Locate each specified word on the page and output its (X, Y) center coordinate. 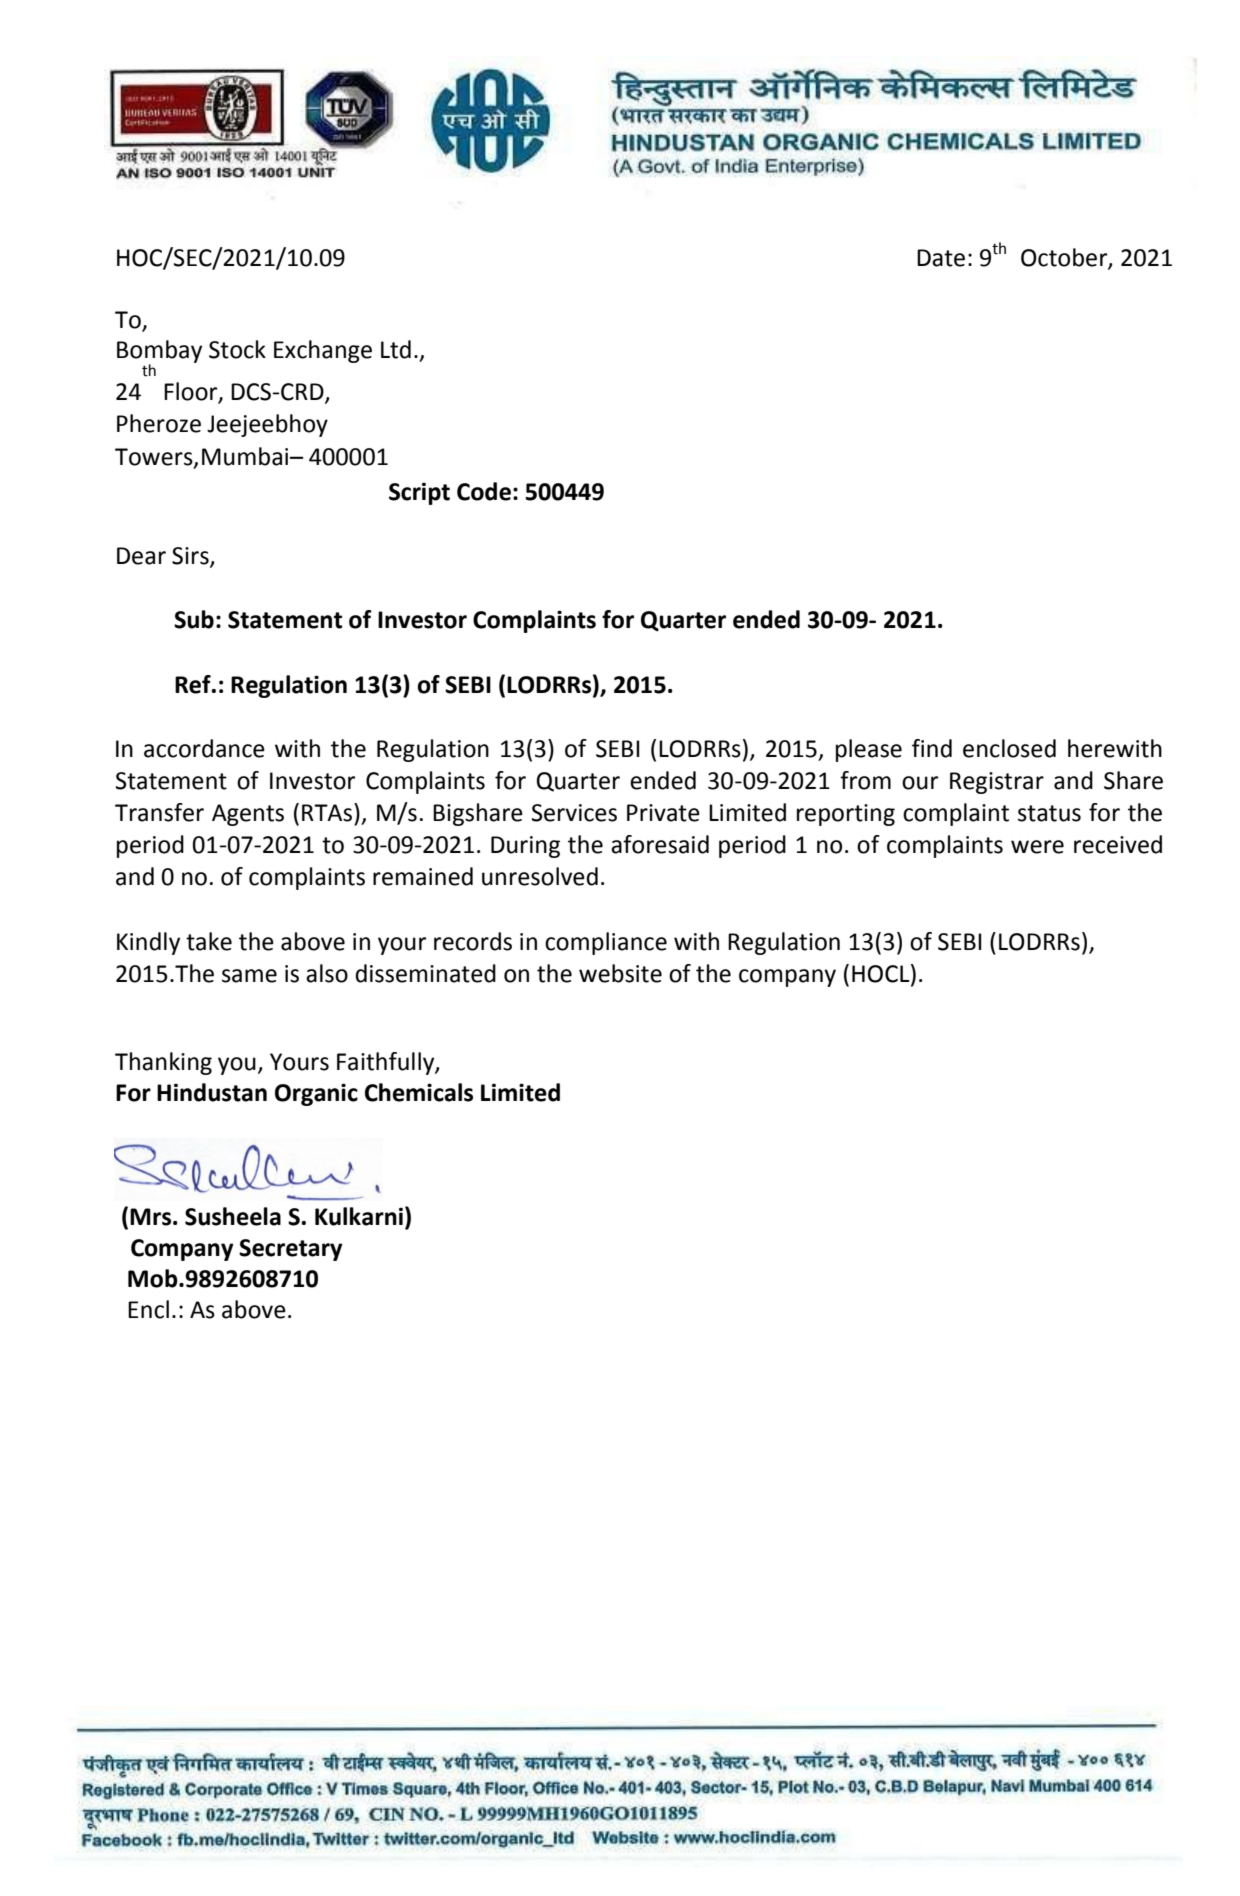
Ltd (396, 349)
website (620, 973)
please (869, 750)
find (932, 748)
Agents (248, 815)
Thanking (163, 1063)
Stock (237, 349)
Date (941, 258)
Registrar (997, 783)
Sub (194, 619)
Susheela (233, 1216)
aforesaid (660, 844)
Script (419, 493)
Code (484, 491)
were (1037, 847)
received (1118, 844)
